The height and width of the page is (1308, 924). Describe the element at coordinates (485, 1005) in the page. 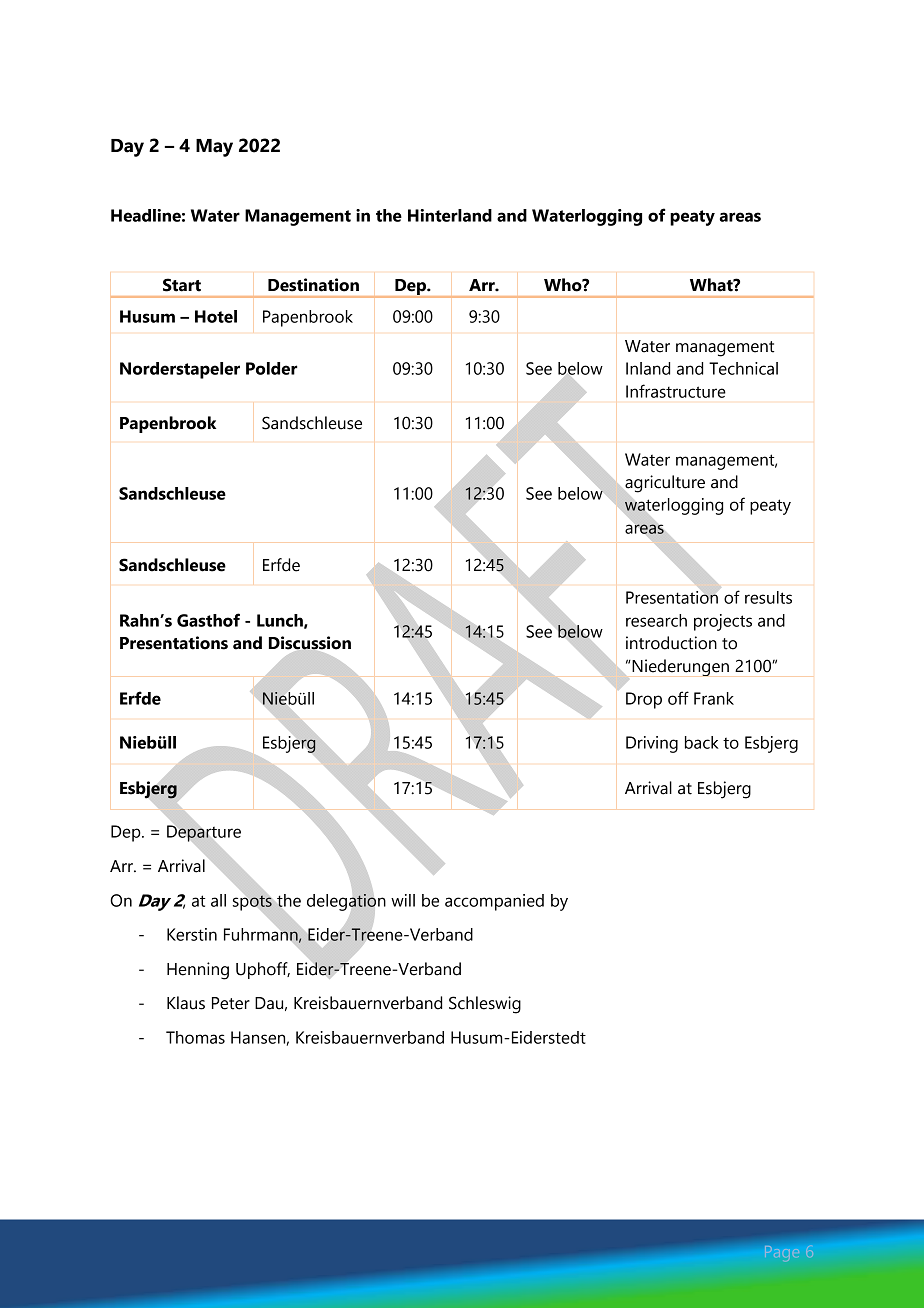

I see `Schleswig` at that location.
